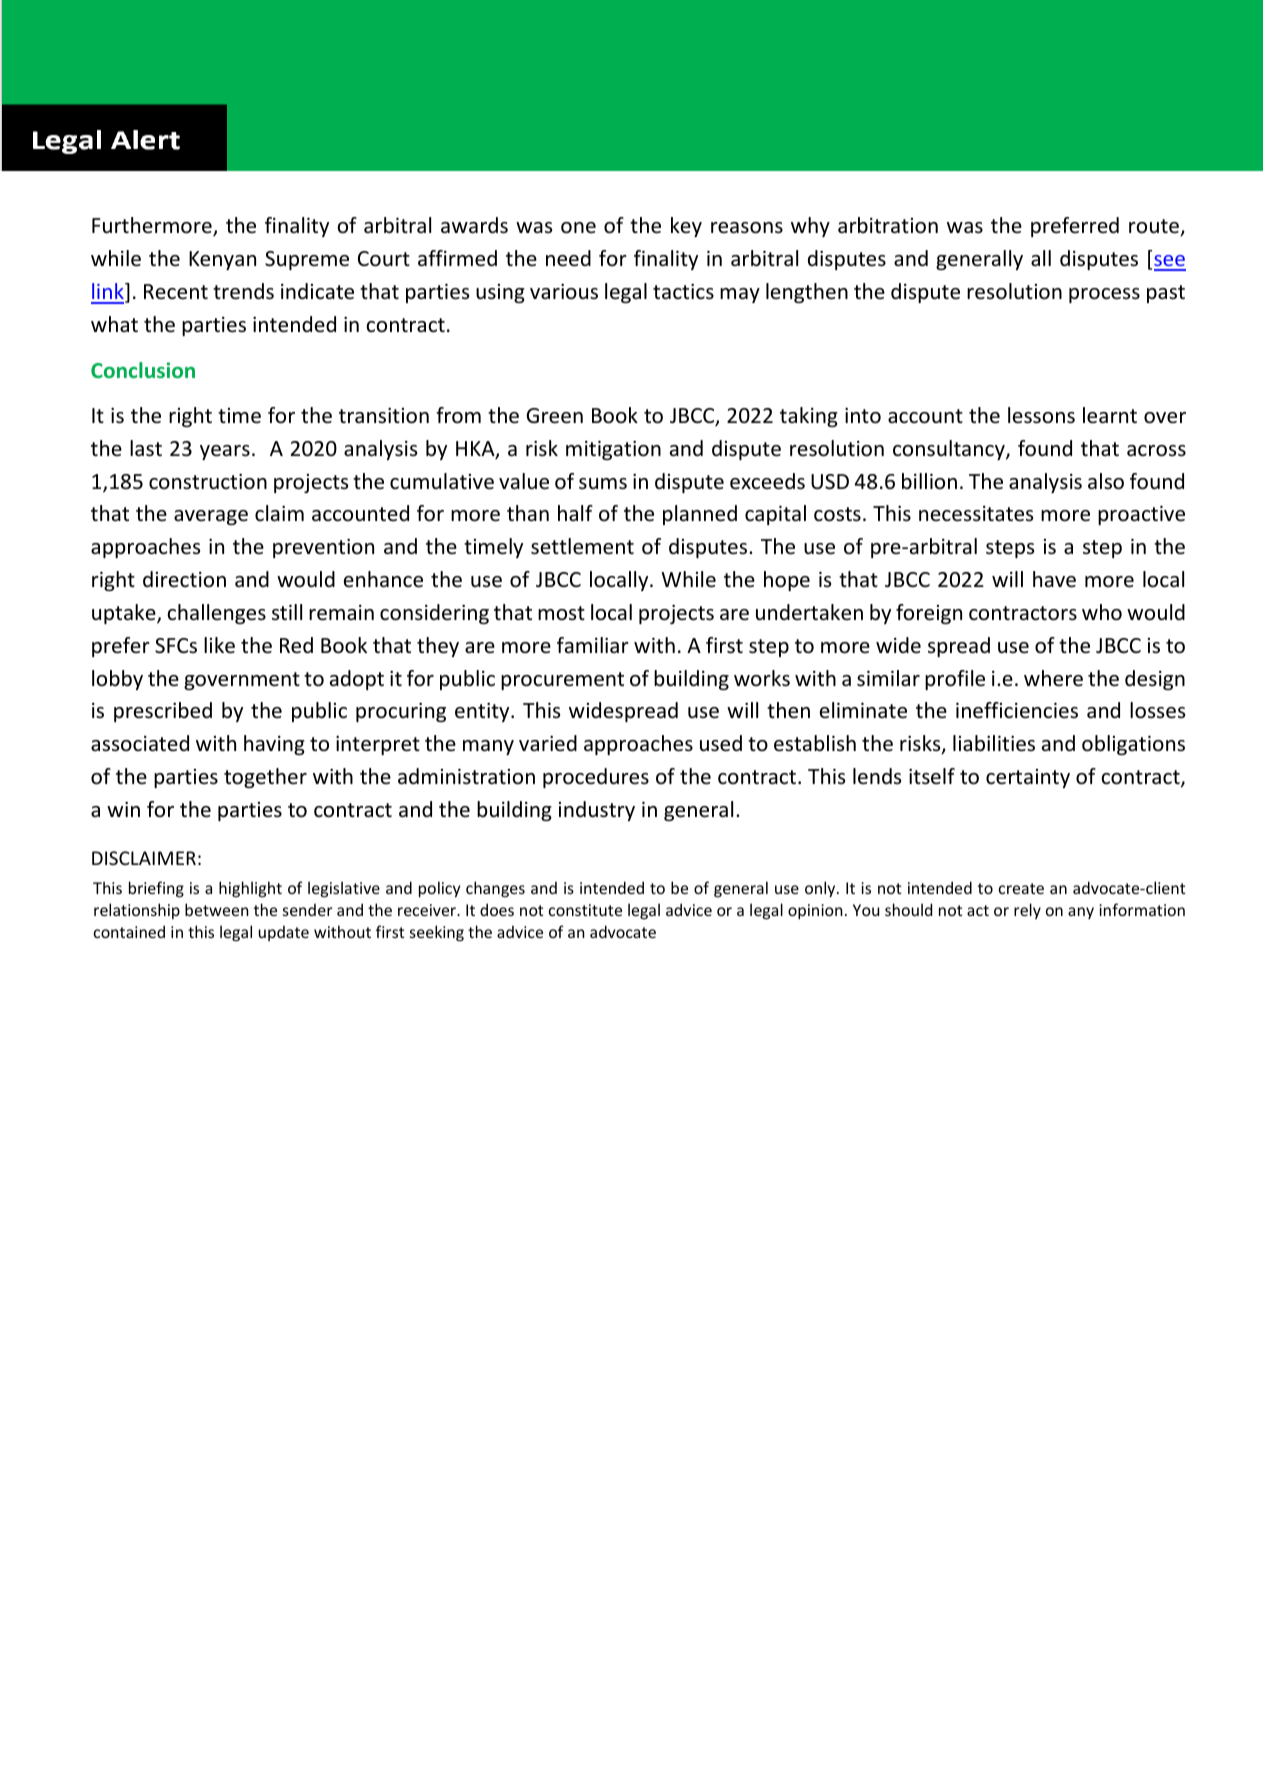  What do you see at coordinates (163, 712) in the screenshot?
I see `prescribed` at bounding box center [163, 712].
